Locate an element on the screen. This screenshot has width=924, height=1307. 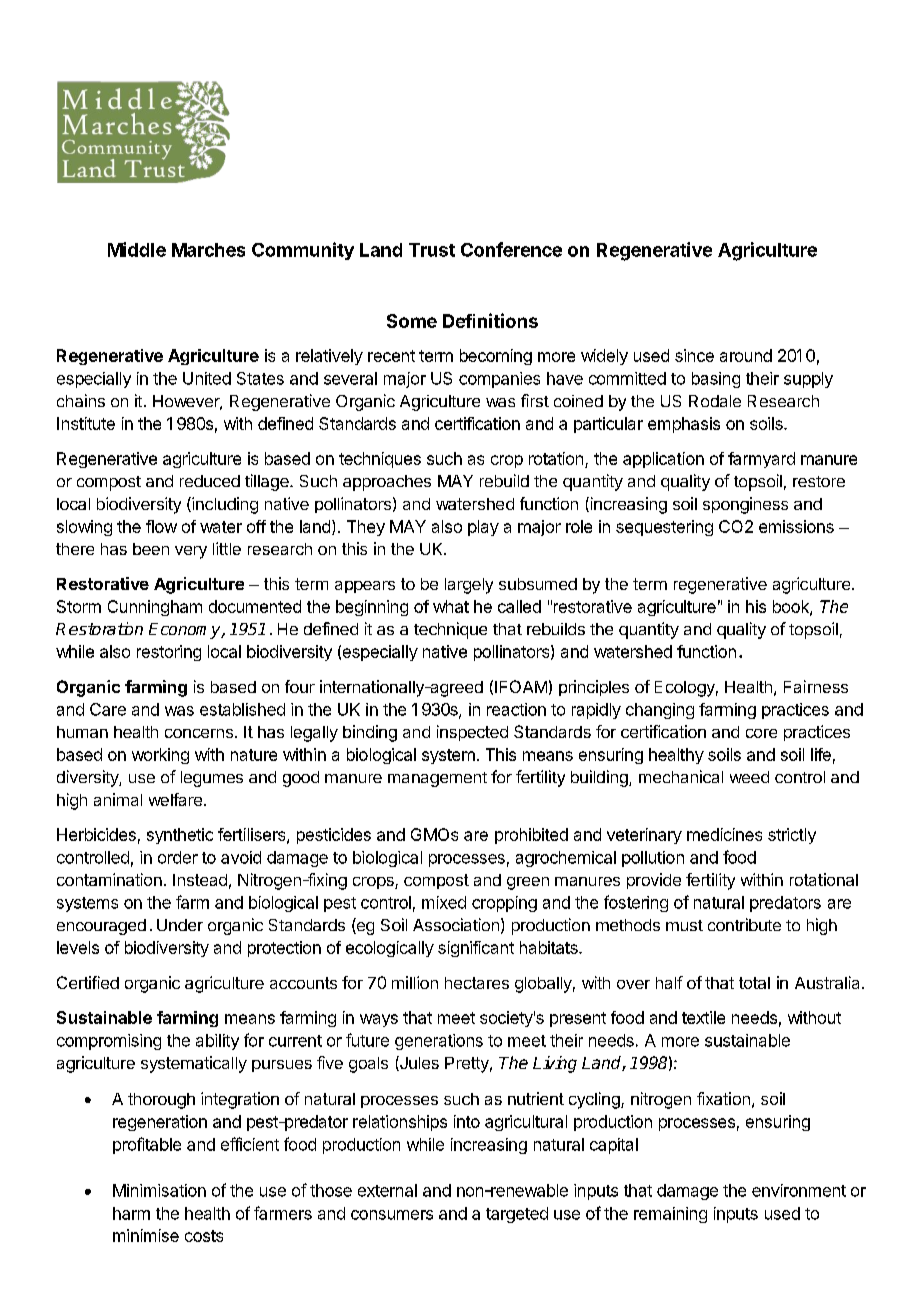
Cunningham is located at coordinates (155, 608).
